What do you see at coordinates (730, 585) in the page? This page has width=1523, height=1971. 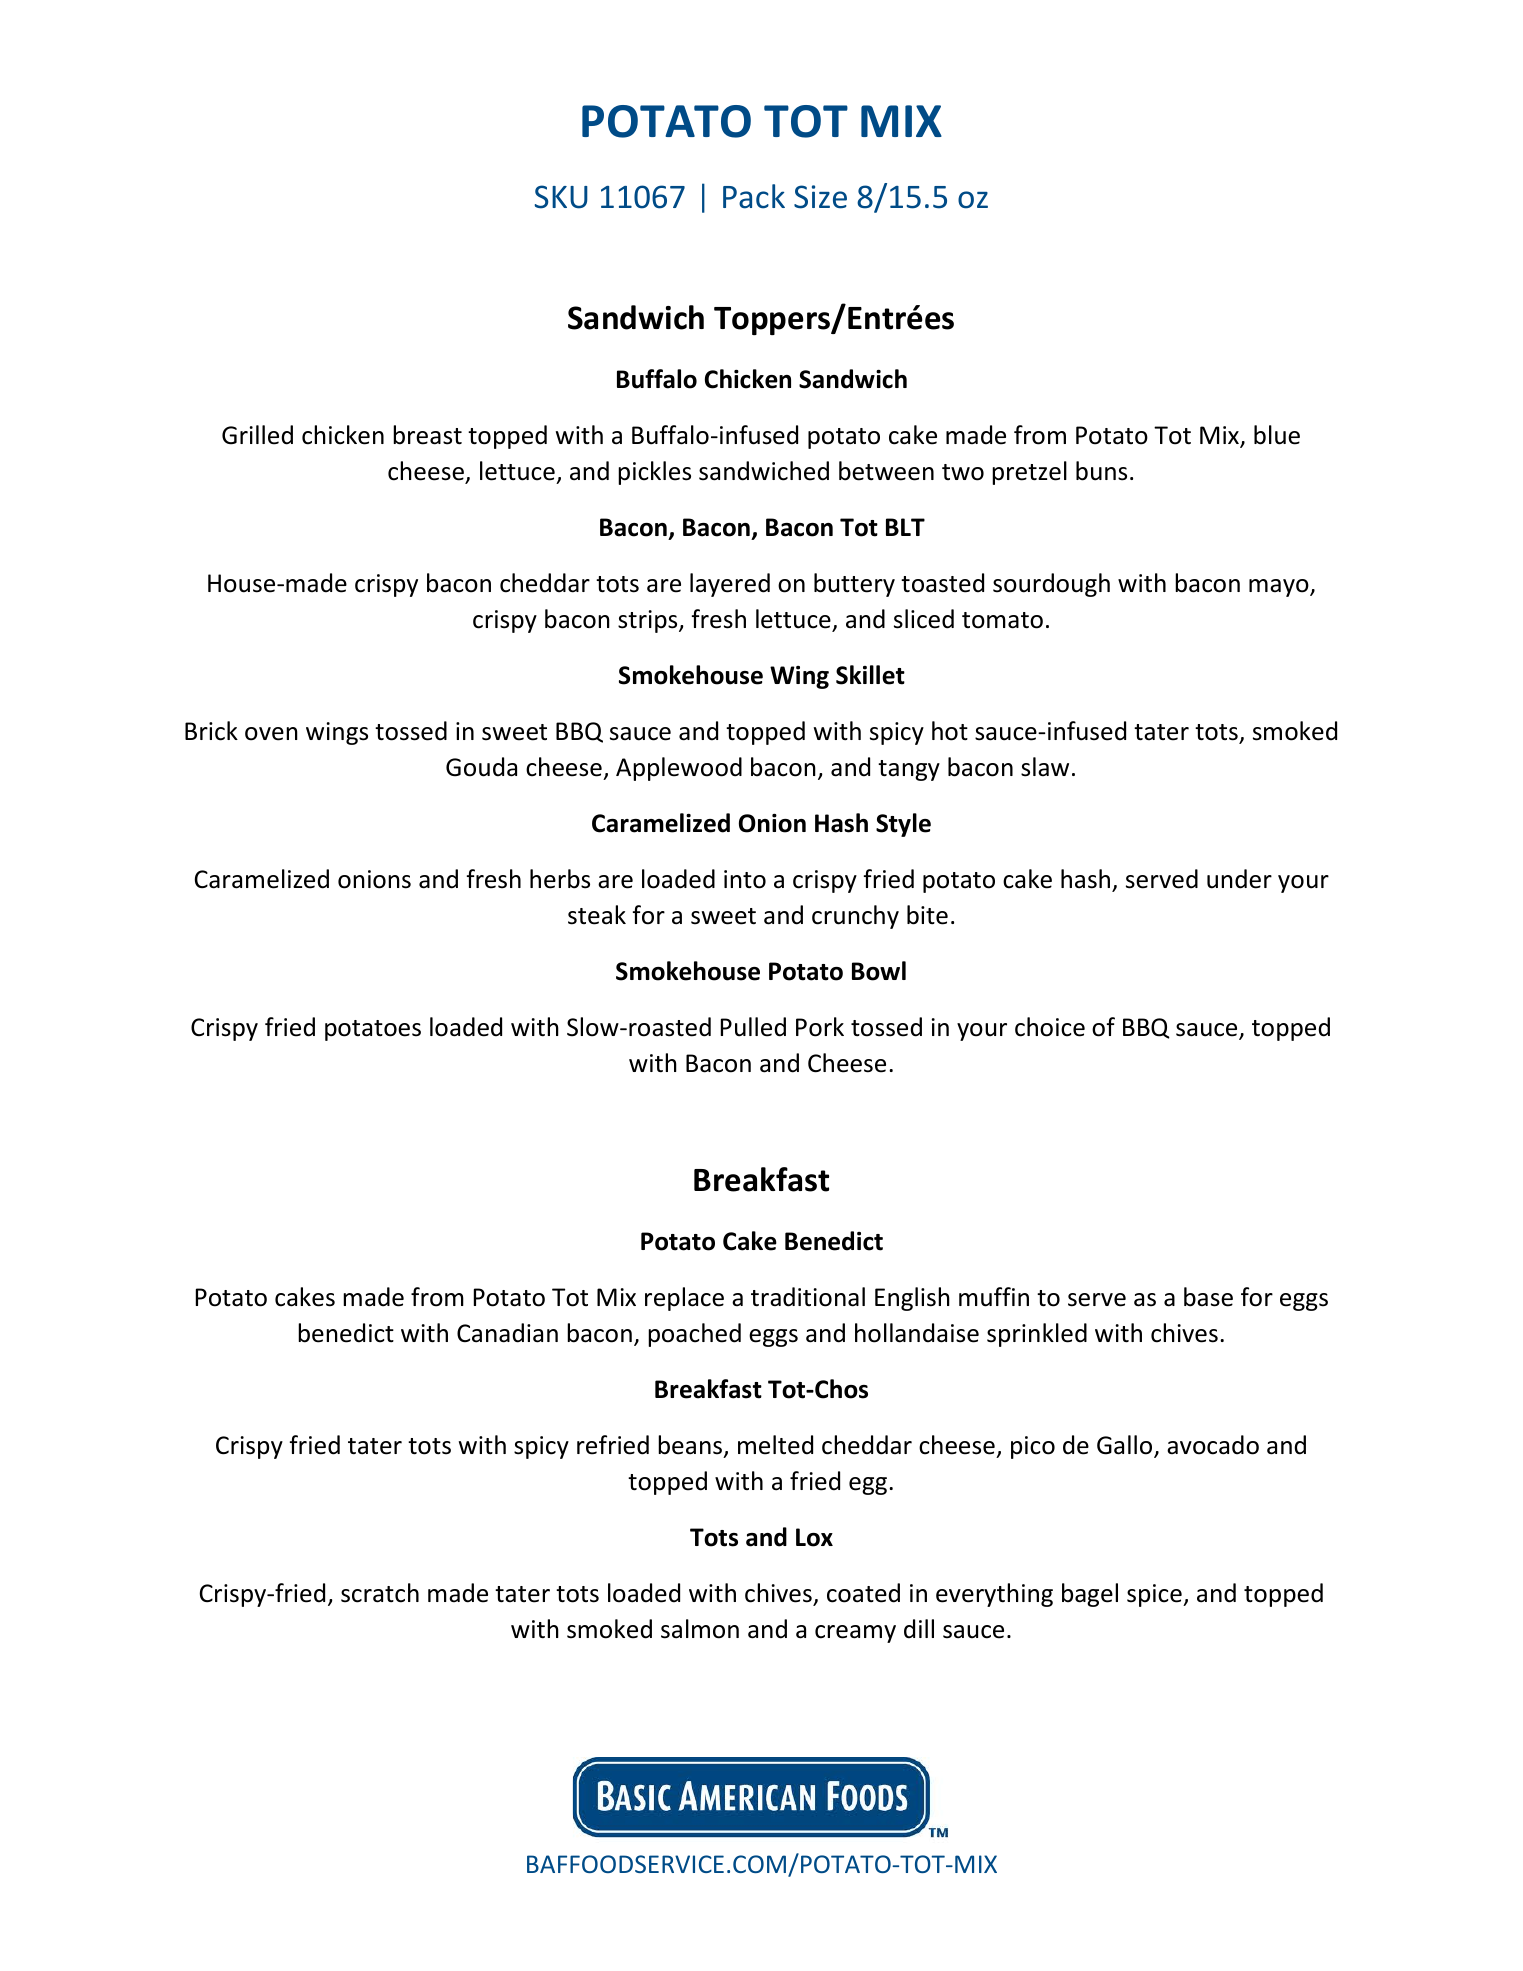 I see `layered` at bounding box center [730, 585].
